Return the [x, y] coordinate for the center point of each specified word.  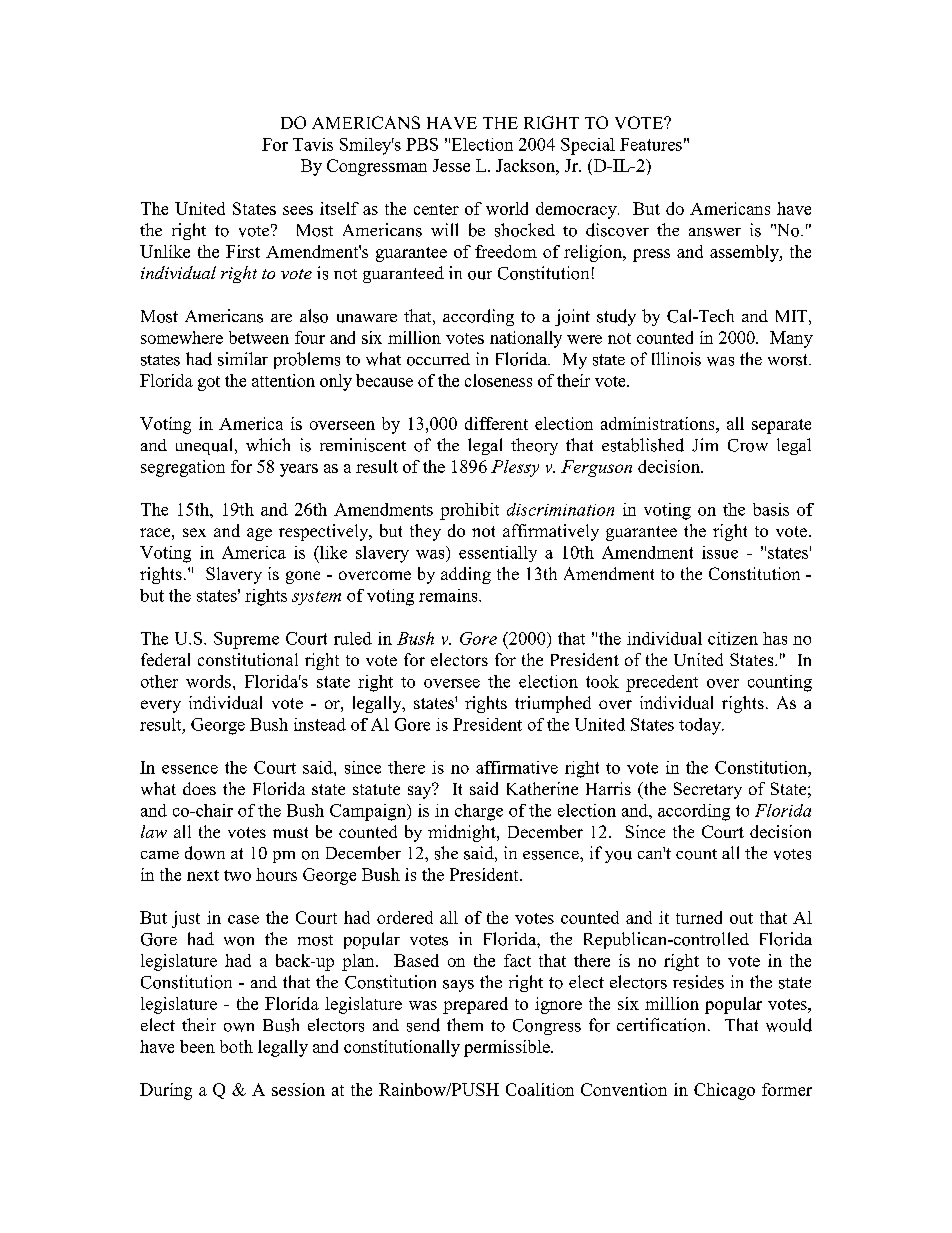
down [205, 853]
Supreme [246, 640]
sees [298, 210]
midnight [463, 833]
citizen [733, 638]
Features [651, 144]
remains [449, 595]
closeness [498, 380]
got [209, 383]
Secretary [708, 790]
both [236, 1046]
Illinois [676, 359]
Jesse [451, 165]
